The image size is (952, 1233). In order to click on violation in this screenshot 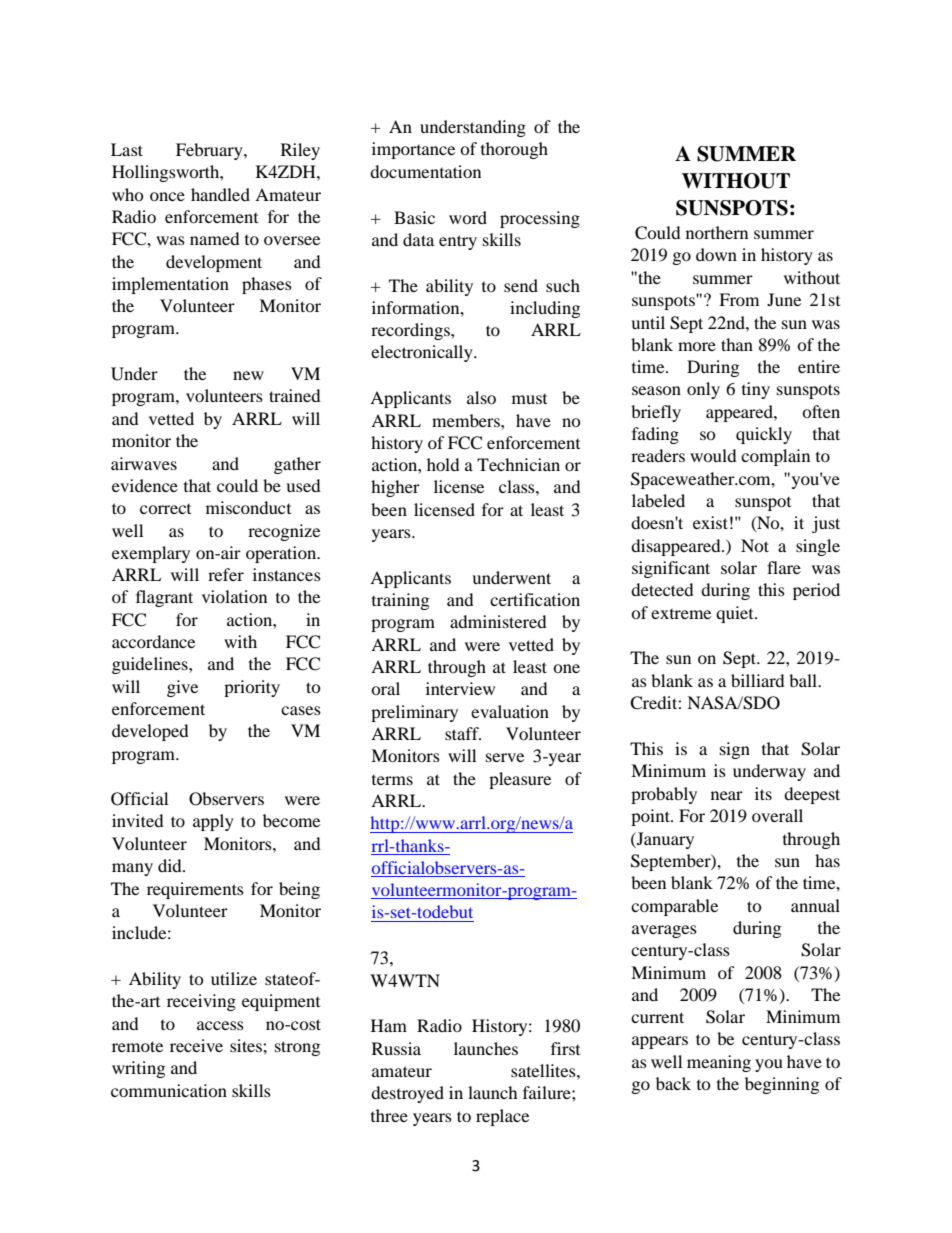, I will do `click(234, 596)`.
